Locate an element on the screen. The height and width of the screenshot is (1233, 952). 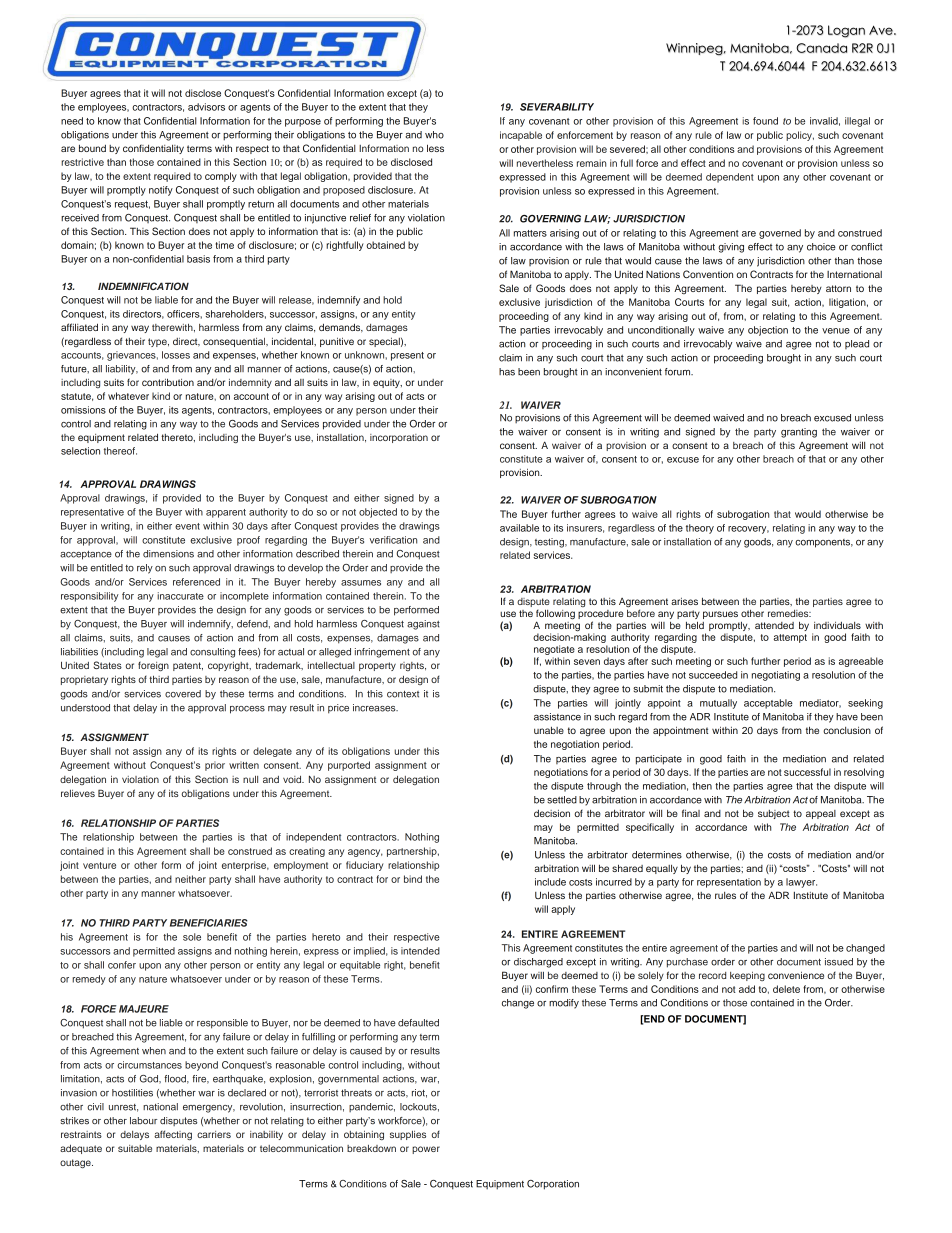
losses is located at coordinates (176, 355).
